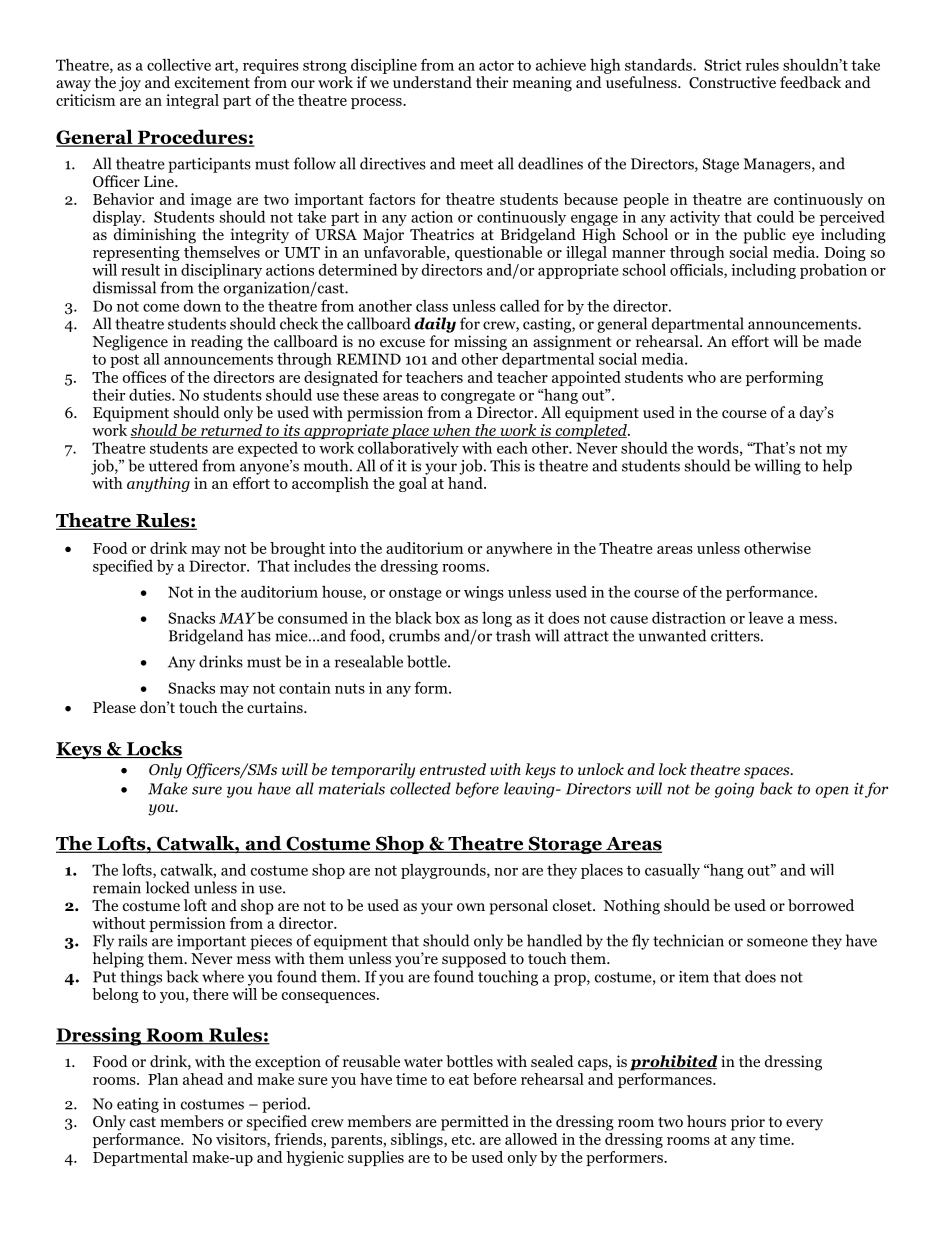 This image has width=952, height=1233. Describe the element at coordinates (444, 871) in the image. I see `playgrounds` at that location.
